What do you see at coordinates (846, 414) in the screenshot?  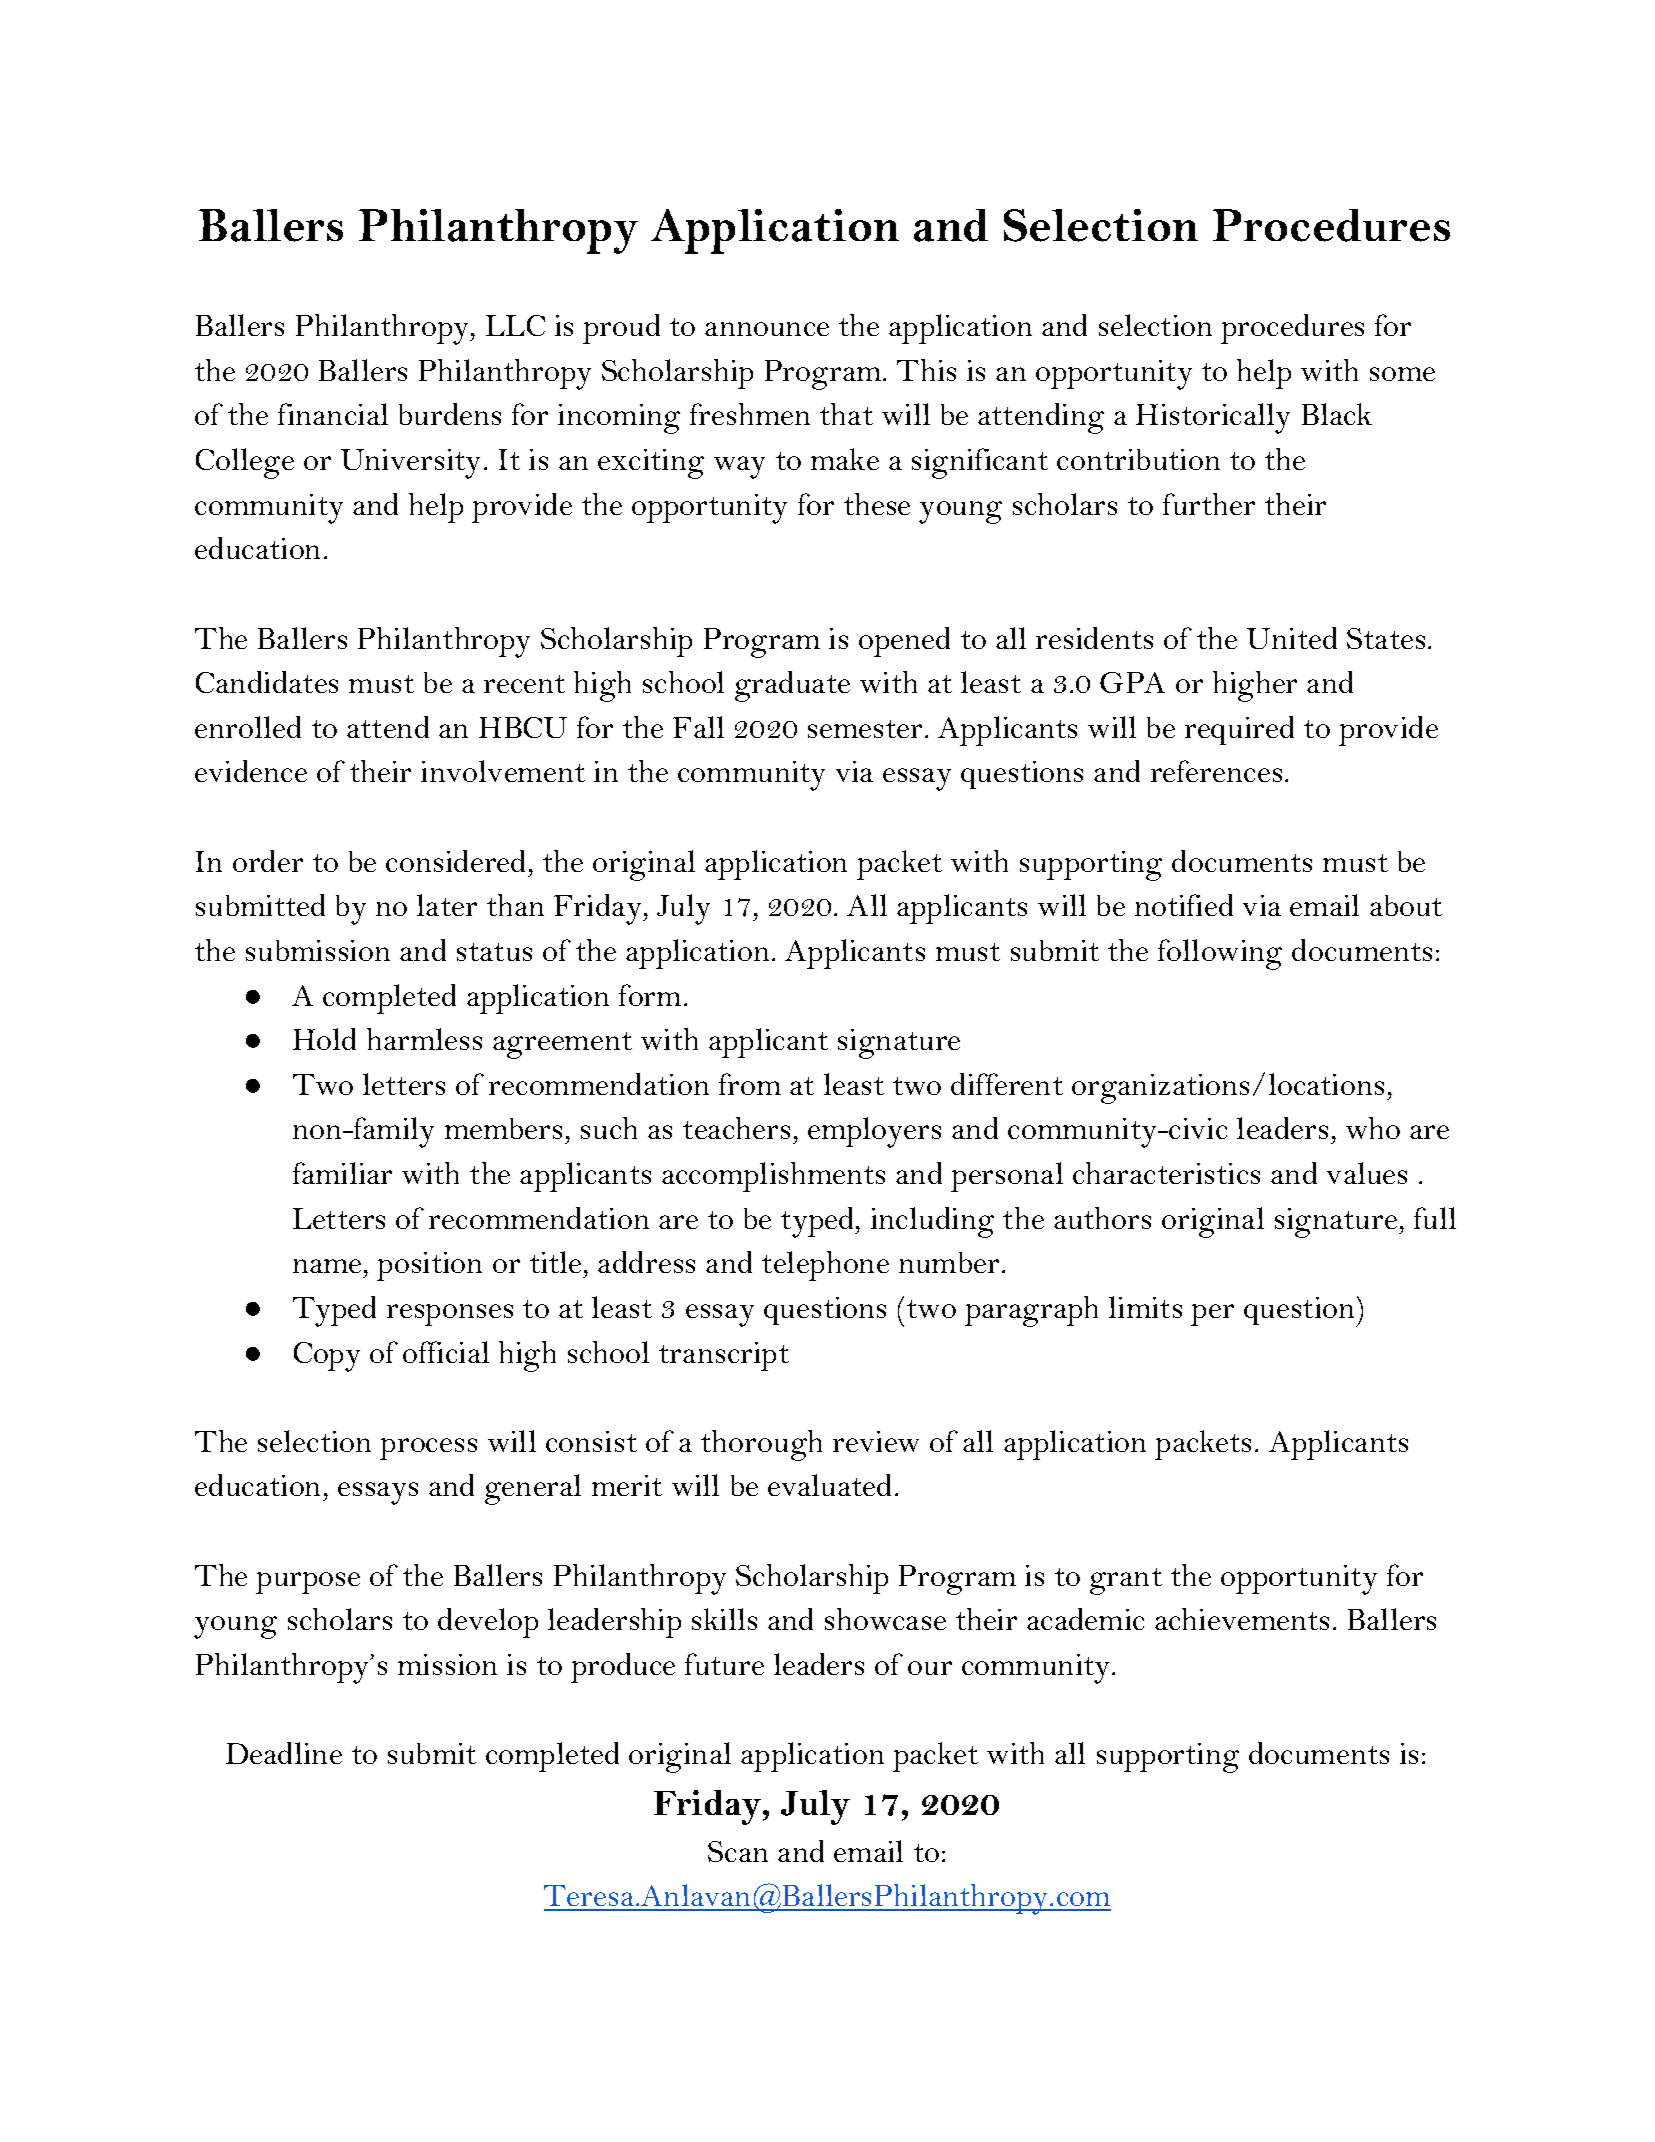 I see `that` at bounding box center [846, 414].
